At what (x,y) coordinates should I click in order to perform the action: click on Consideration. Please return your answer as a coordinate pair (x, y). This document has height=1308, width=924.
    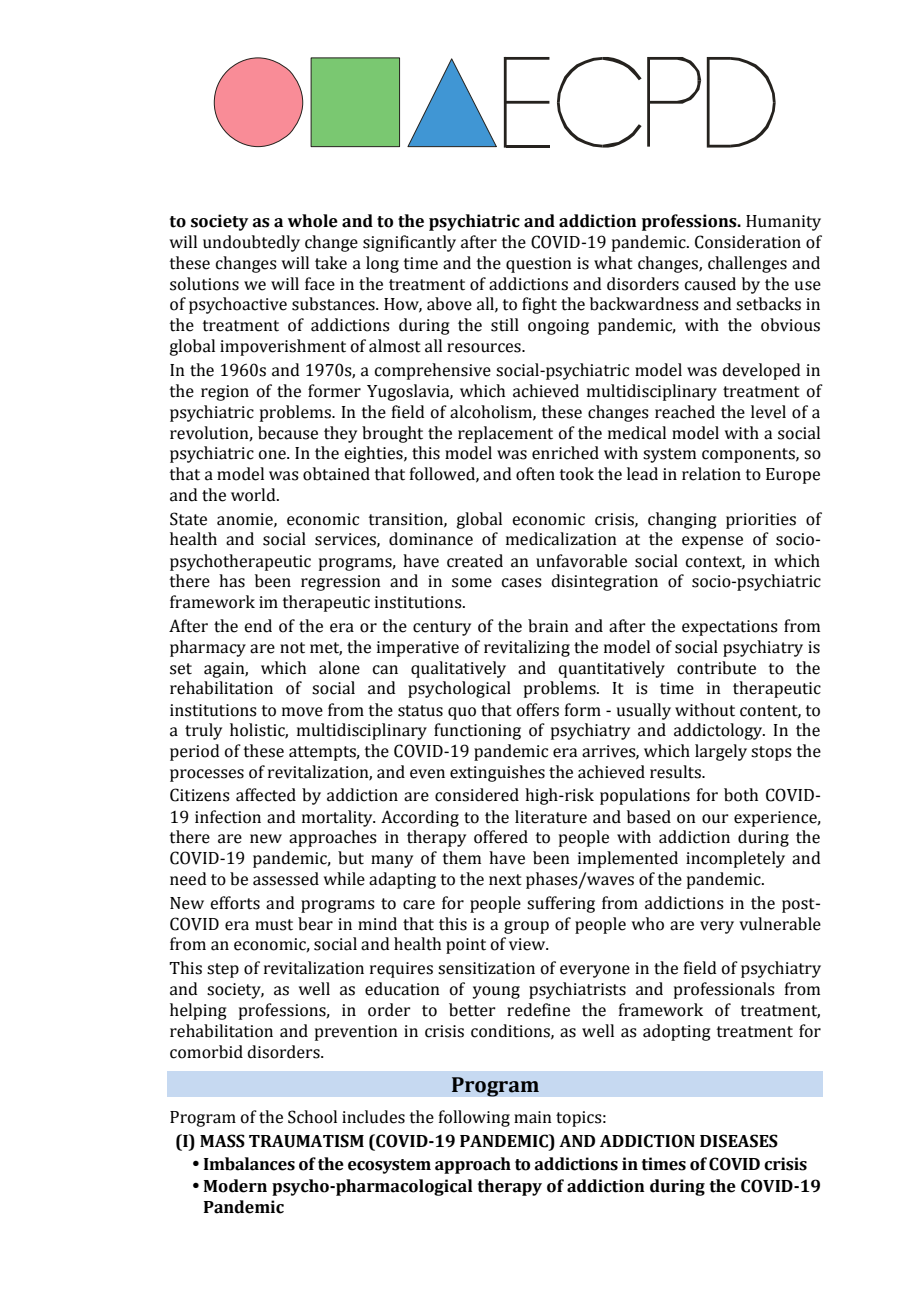
    Looking at the image, I should click on (748, 242).
